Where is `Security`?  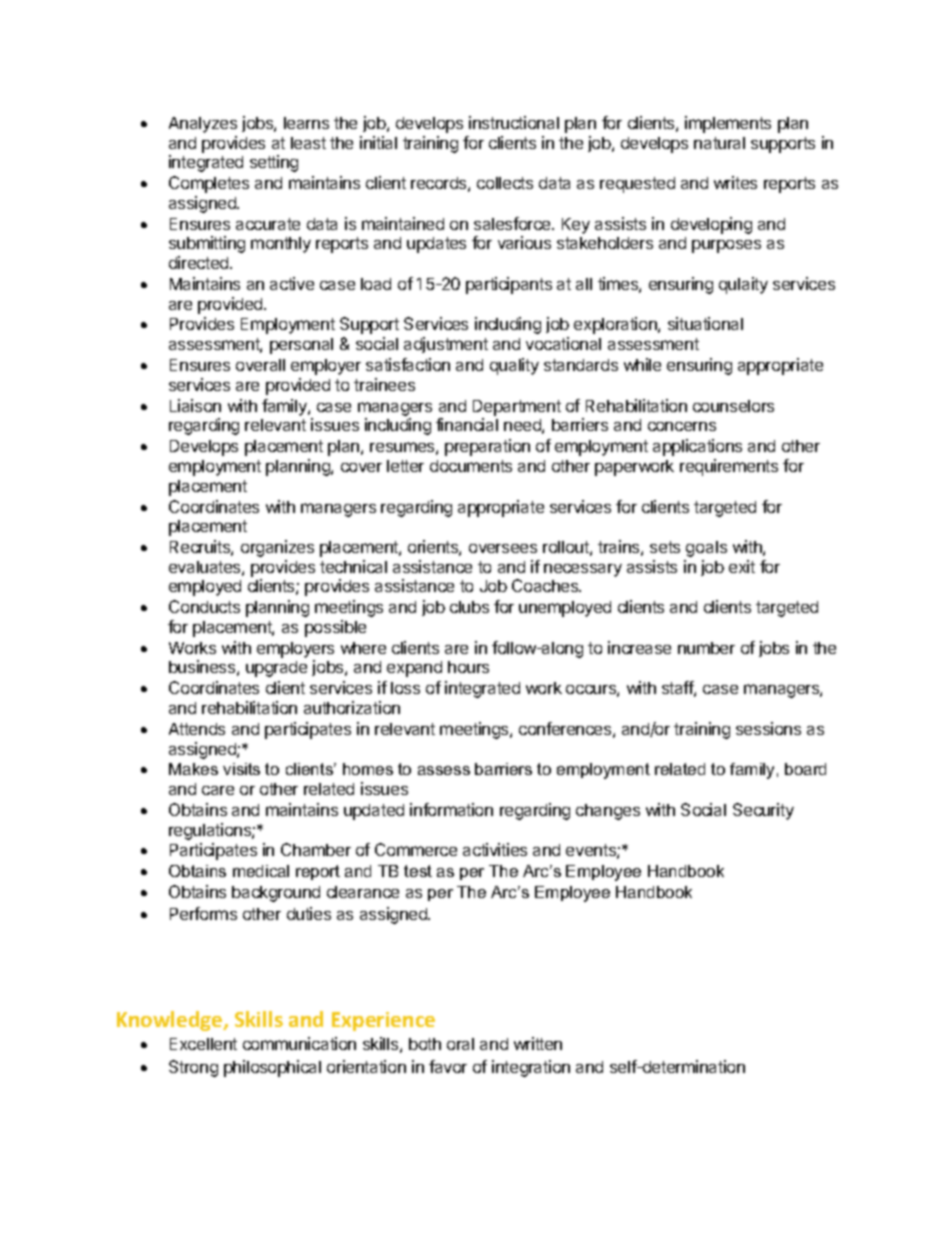 Security is located at coordinates (763, 811).
